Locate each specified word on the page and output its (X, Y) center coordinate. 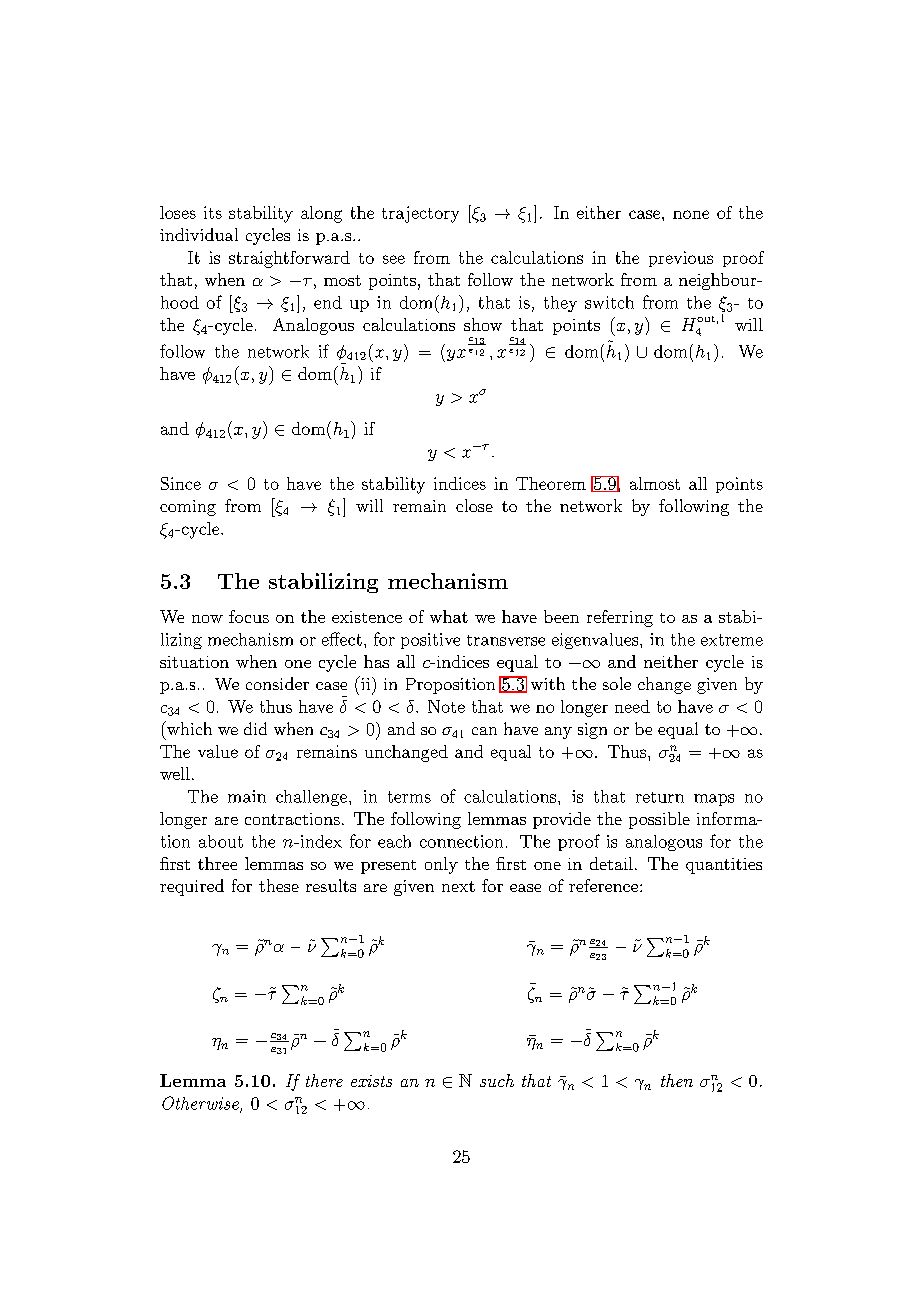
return (660, 797)
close (474, 505)
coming (188, 508)
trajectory (420, 214)
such (497, 1080)
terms (409, 797)
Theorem (551, 483)
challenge (313, 798)
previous (681, 259)
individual (199, 234)
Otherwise (201, 1104)
